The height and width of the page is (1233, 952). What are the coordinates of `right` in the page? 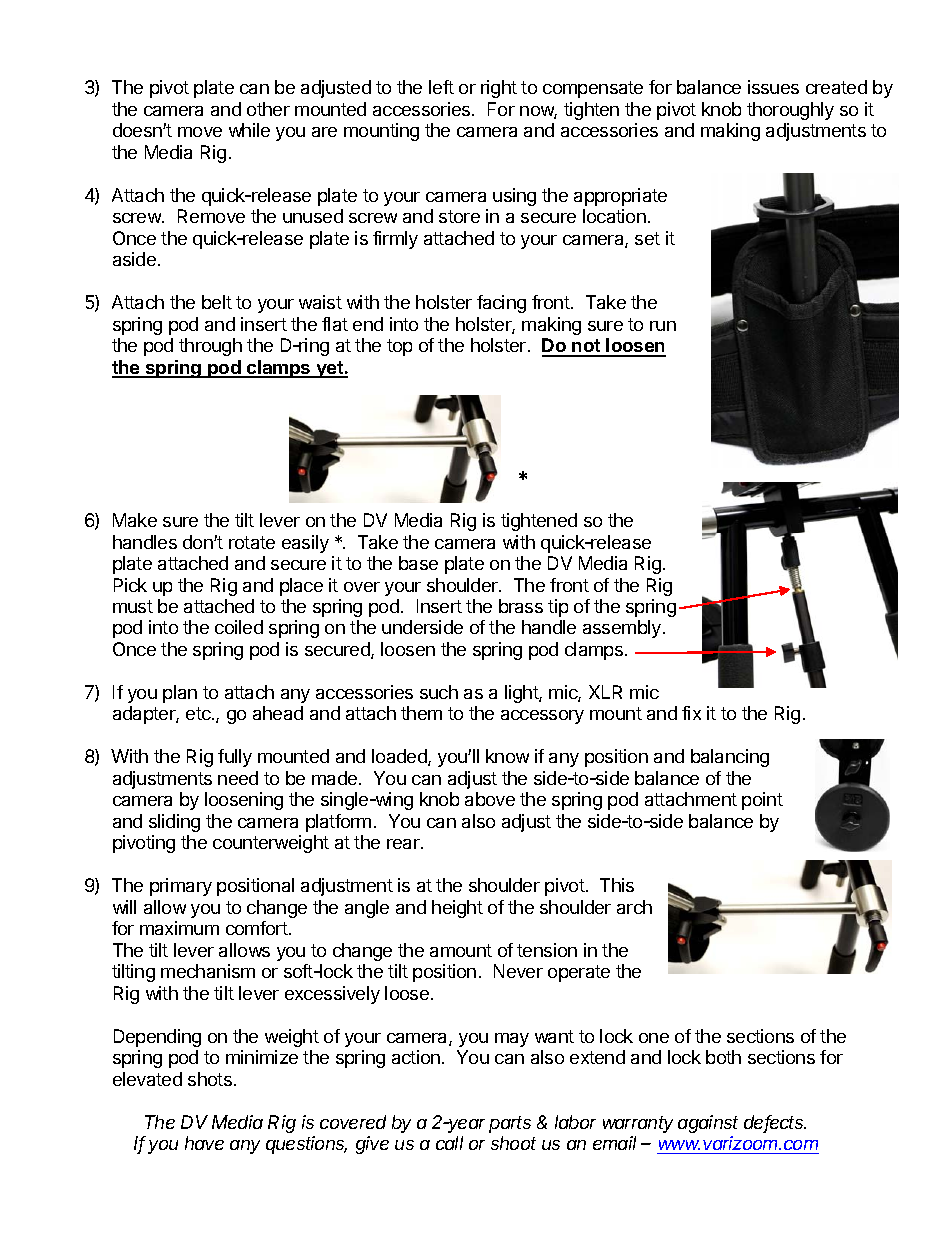 It's located at (499, 89).
